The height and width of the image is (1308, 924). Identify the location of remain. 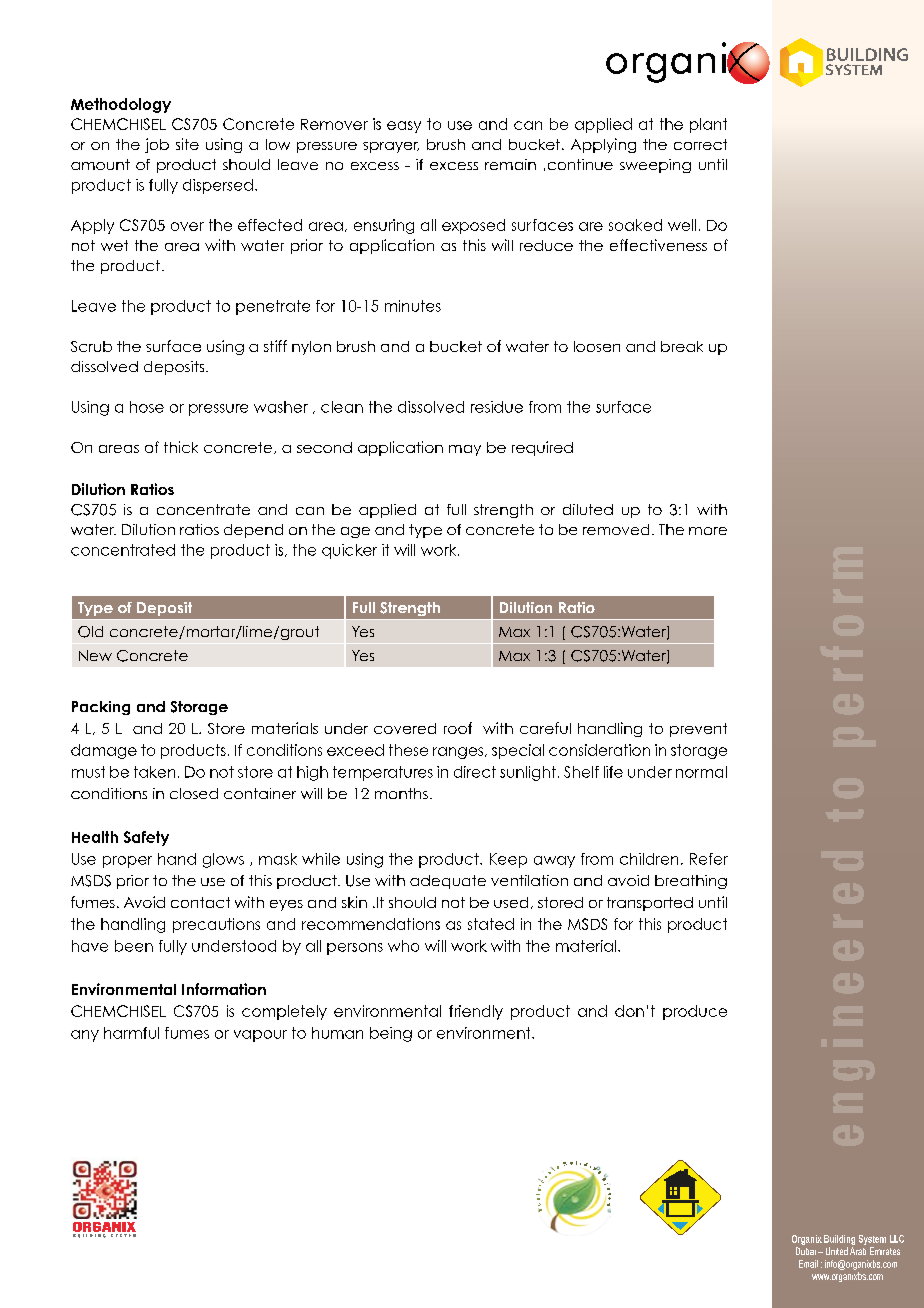
(510, 164).
